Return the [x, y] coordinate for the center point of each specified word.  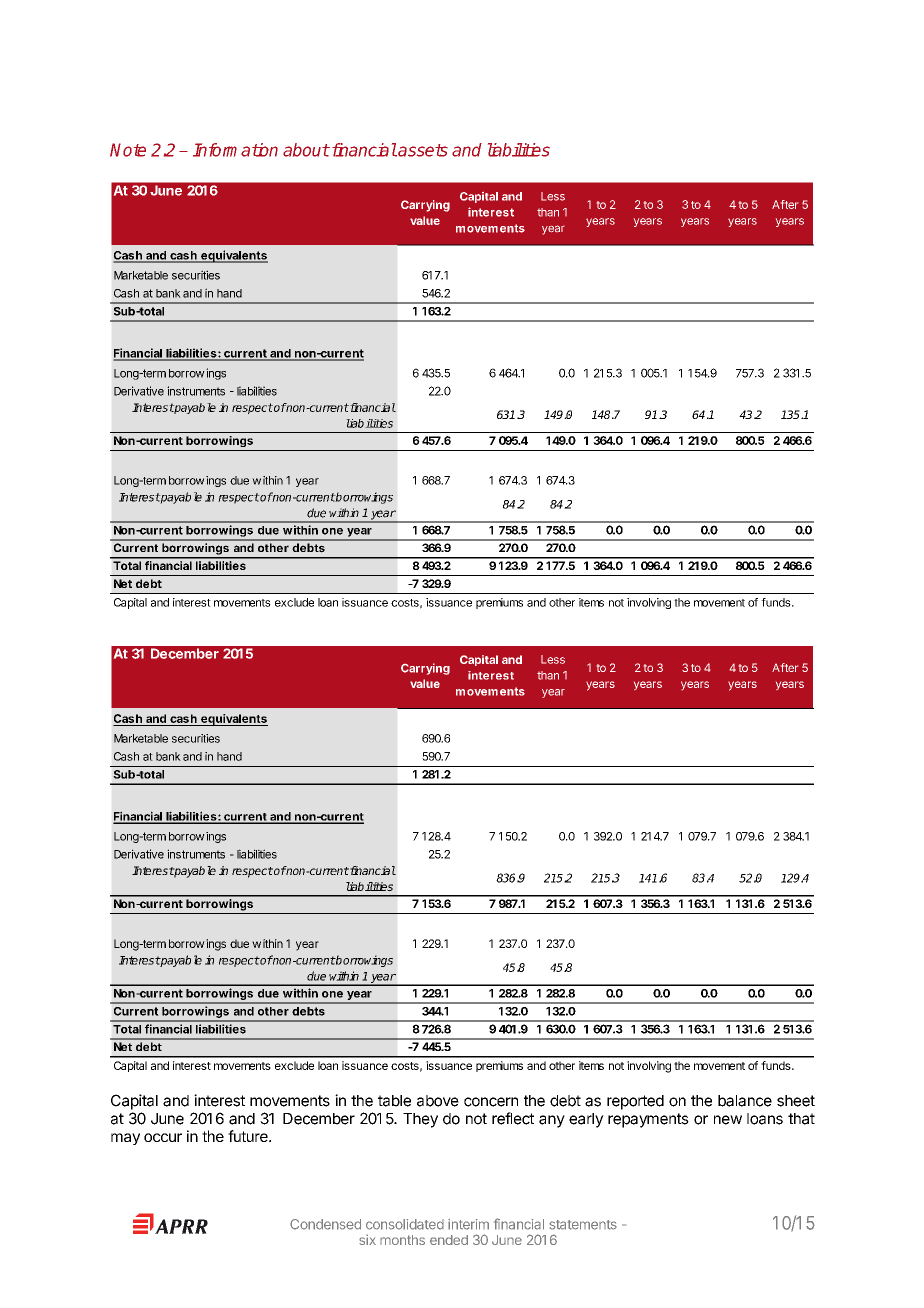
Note [128, 150]
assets [422, 150]
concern [491, 1102]
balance [745, 1101]
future [249, 1136]
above [438, 1101]
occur [163, 1137]
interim [468, 1224]
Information [235, 150]
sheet [796, 1101]
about [306, 150]
